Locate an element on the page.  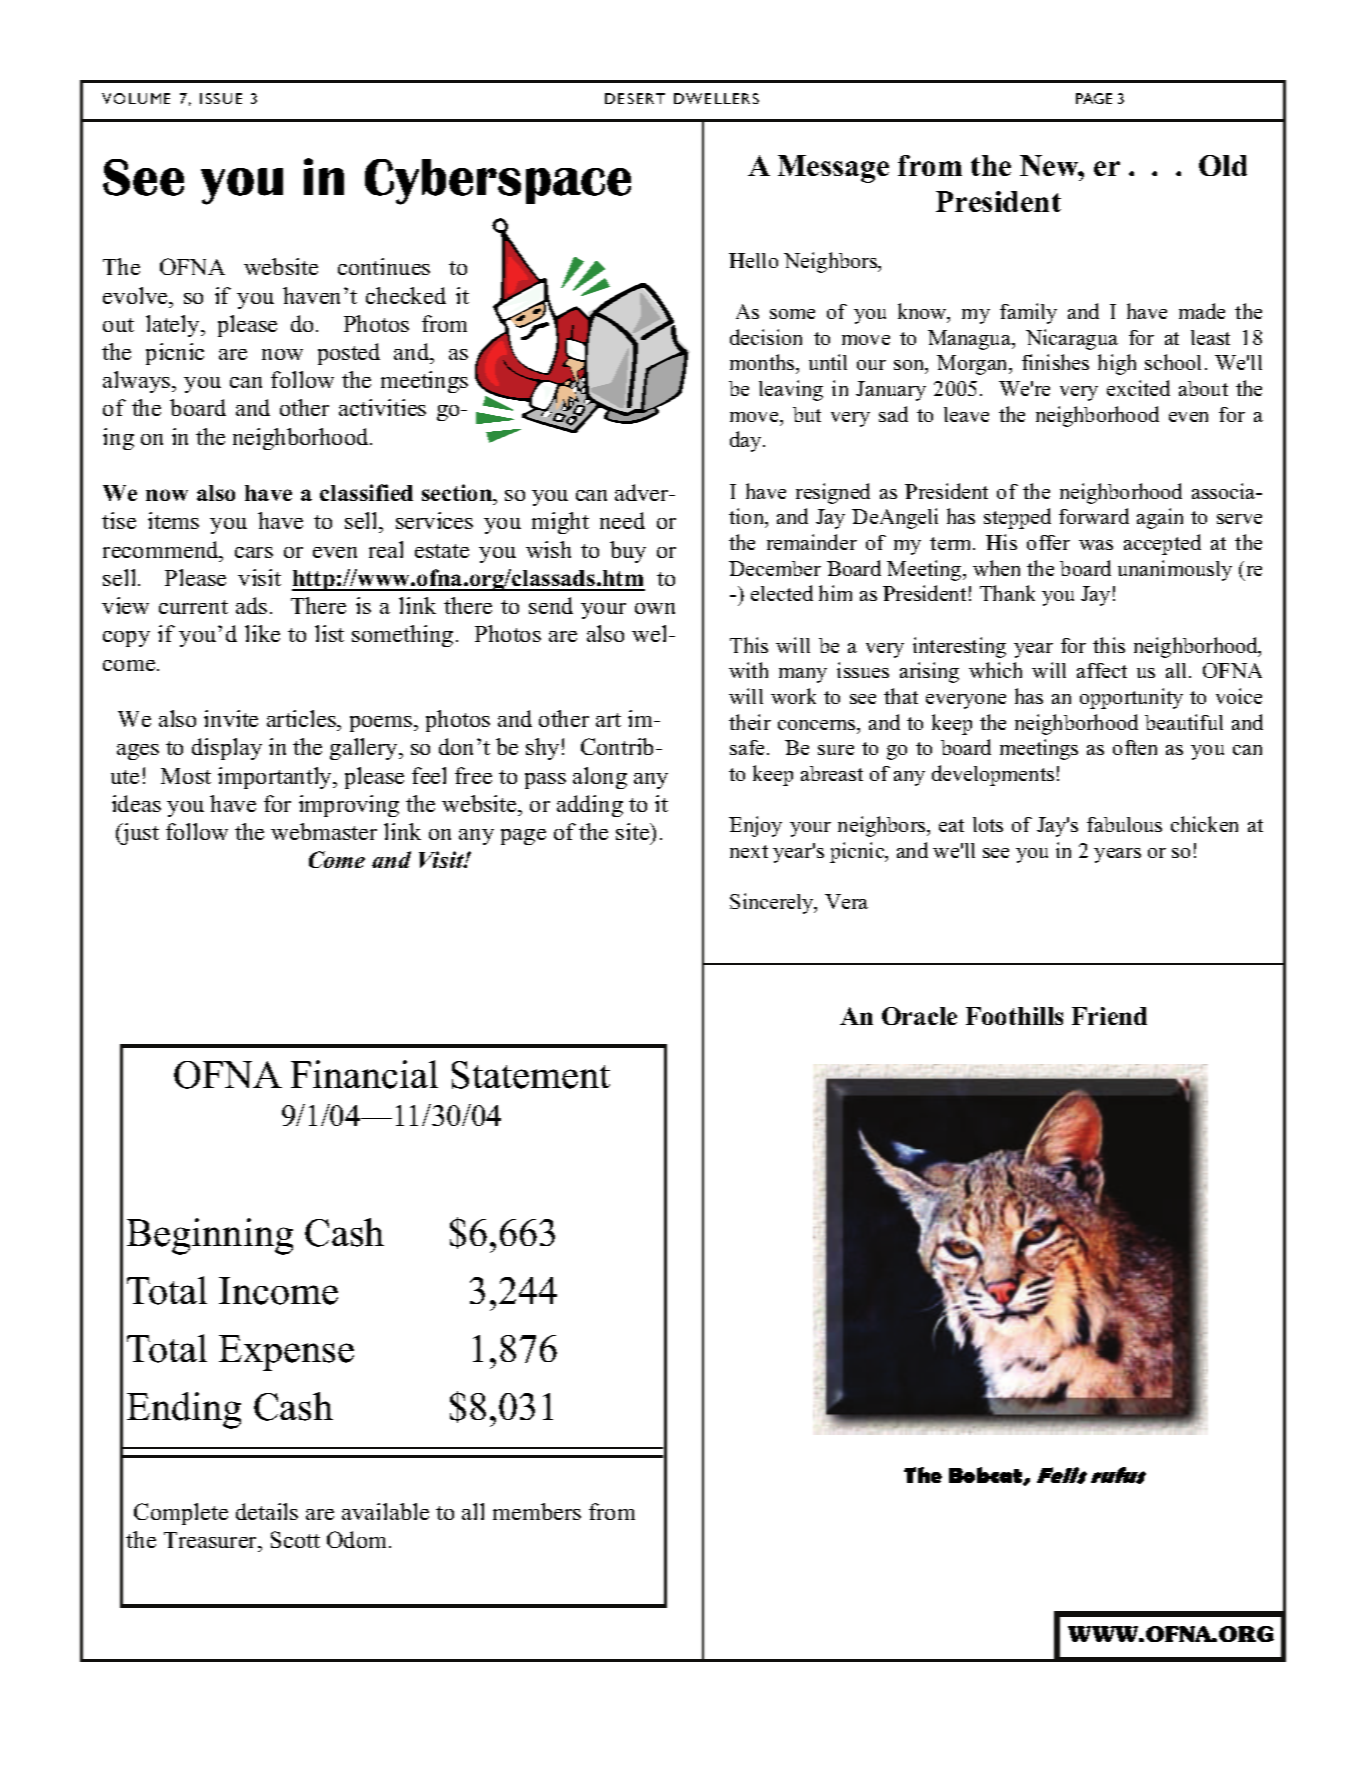
forward is located at coordinates (1094, 516).
